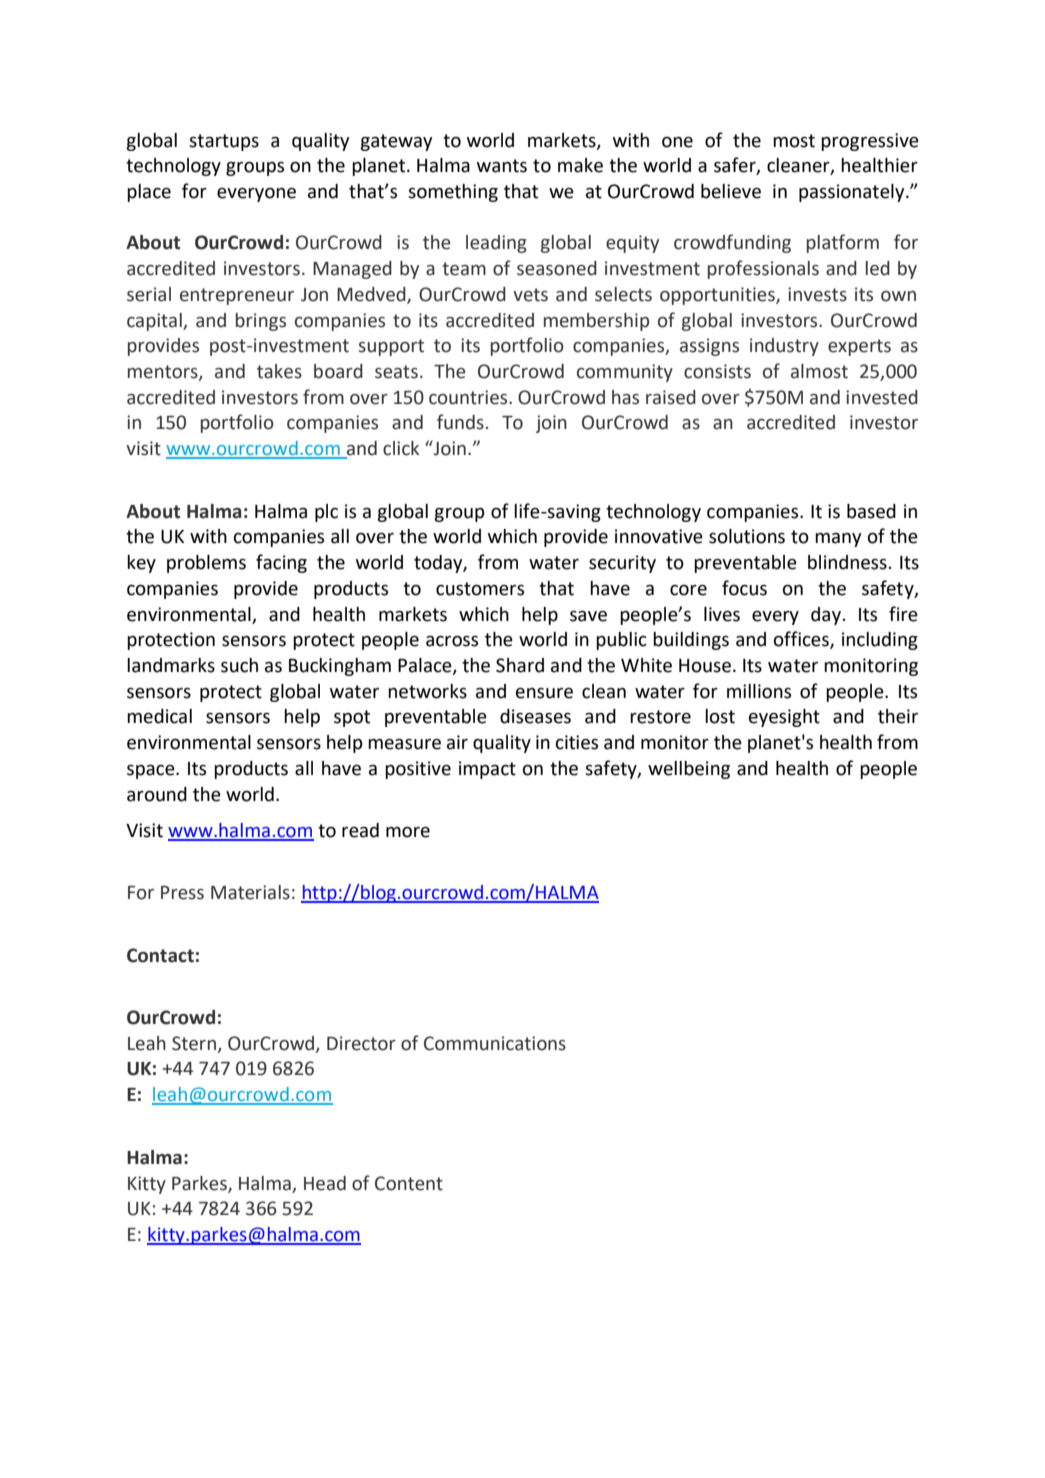  Describe the element at coordinates (224, 142) in the image. I see `startups` at that location.
